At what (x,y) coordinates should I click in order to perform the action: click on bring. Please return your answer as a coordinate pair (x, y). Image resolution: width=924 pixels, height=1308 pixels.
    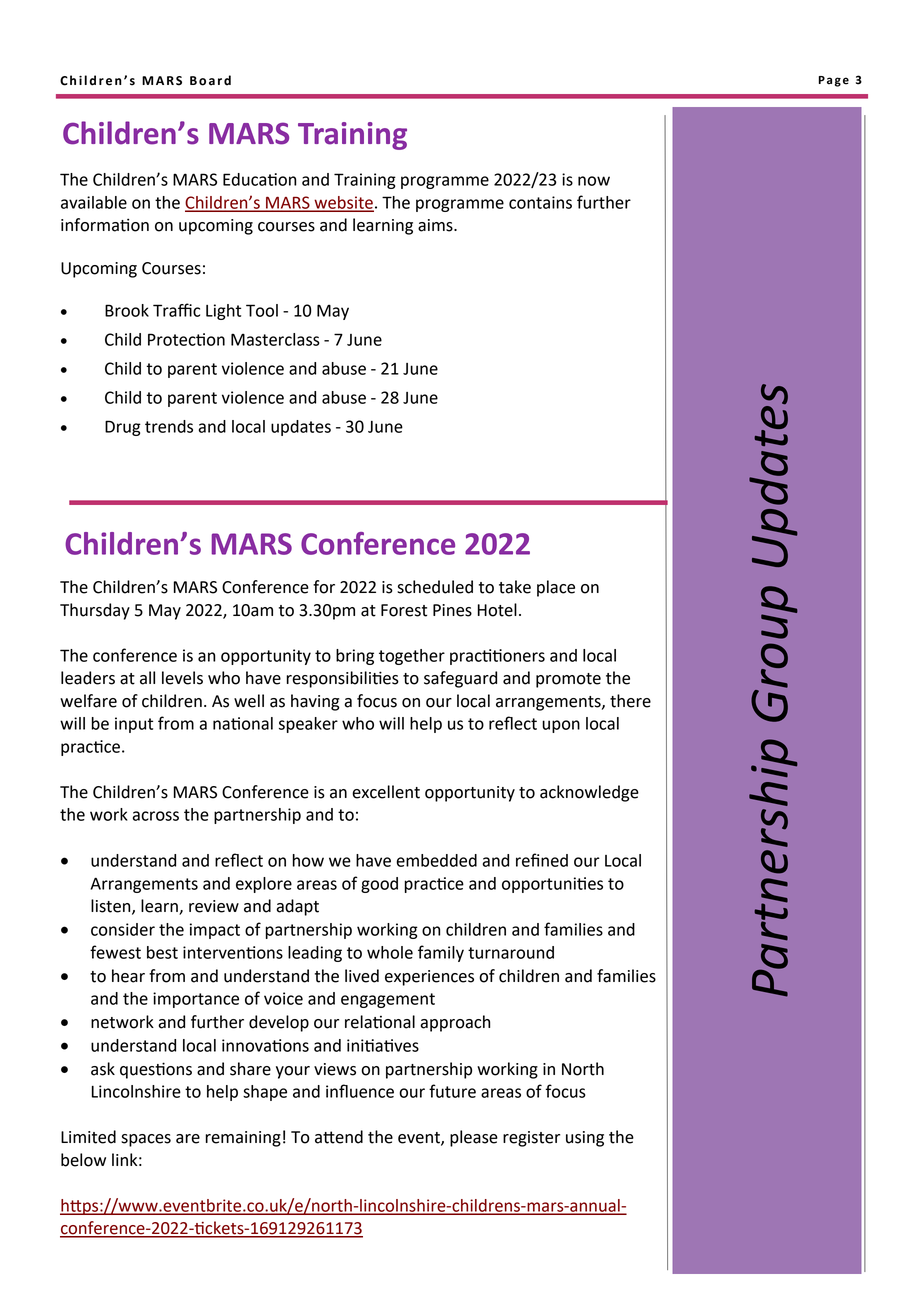
    Looking at the image, I should click on (355, 657).
